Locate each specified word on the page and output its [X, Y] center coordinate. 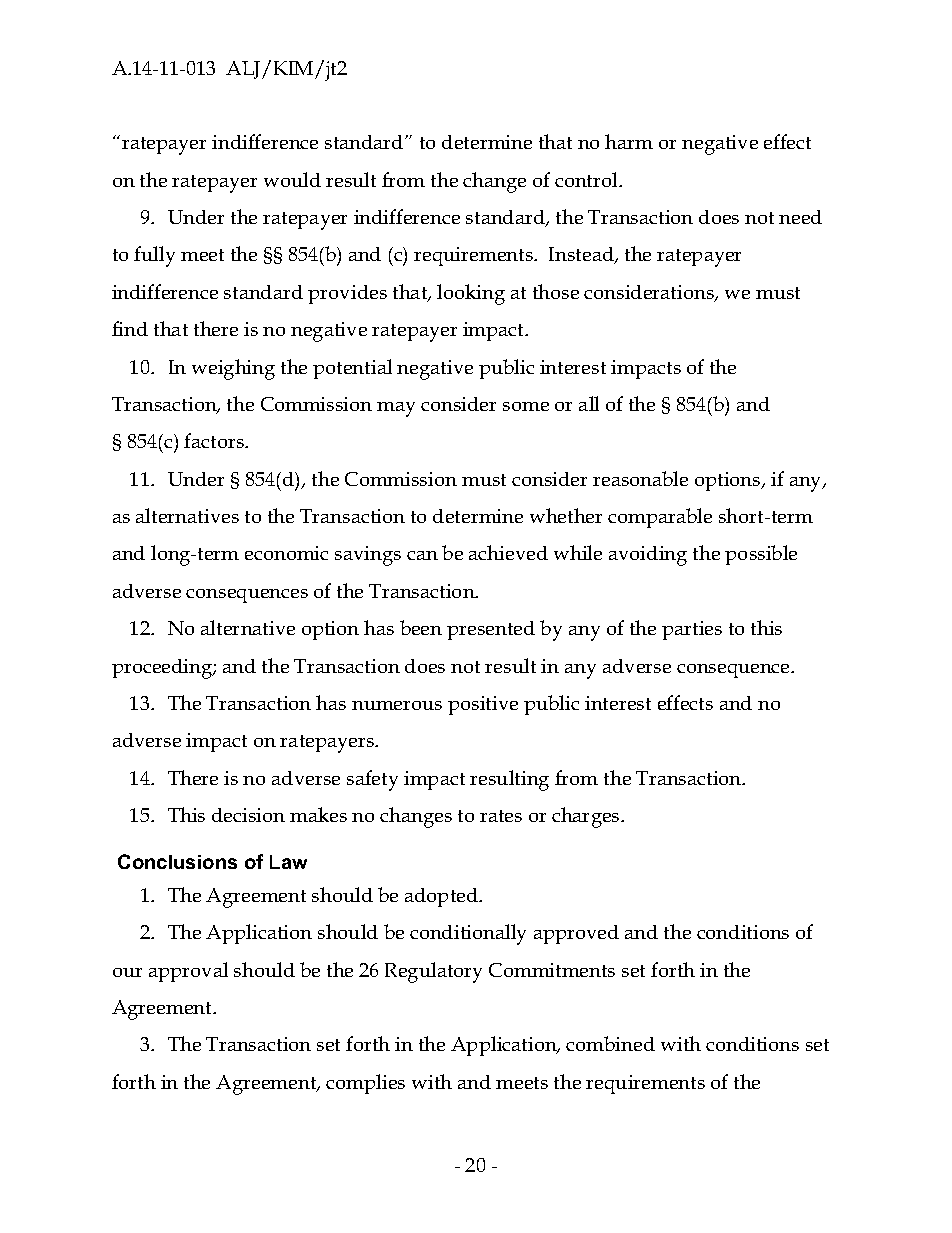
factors [215, 440]
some [526, 406]
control [587, 179]
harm [629, 141]
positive [483, 705]
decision [248, 815]
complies [365, 1084]
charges [587, 817]
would [292, 179]
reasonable [640, 478]
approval [188, 972]
